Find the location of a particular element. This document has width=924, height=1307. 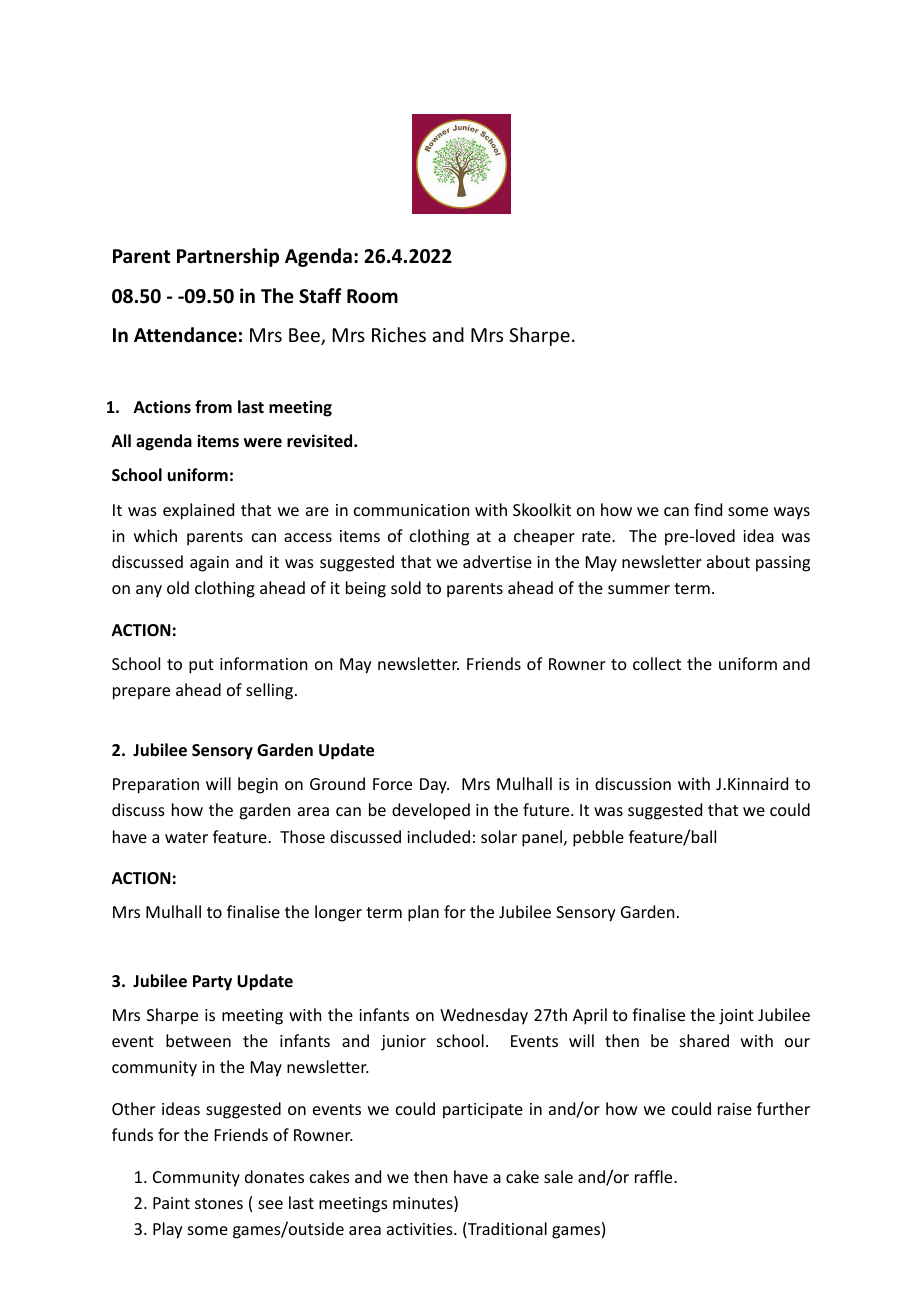

advertise is located at coordinates (497, 561).
